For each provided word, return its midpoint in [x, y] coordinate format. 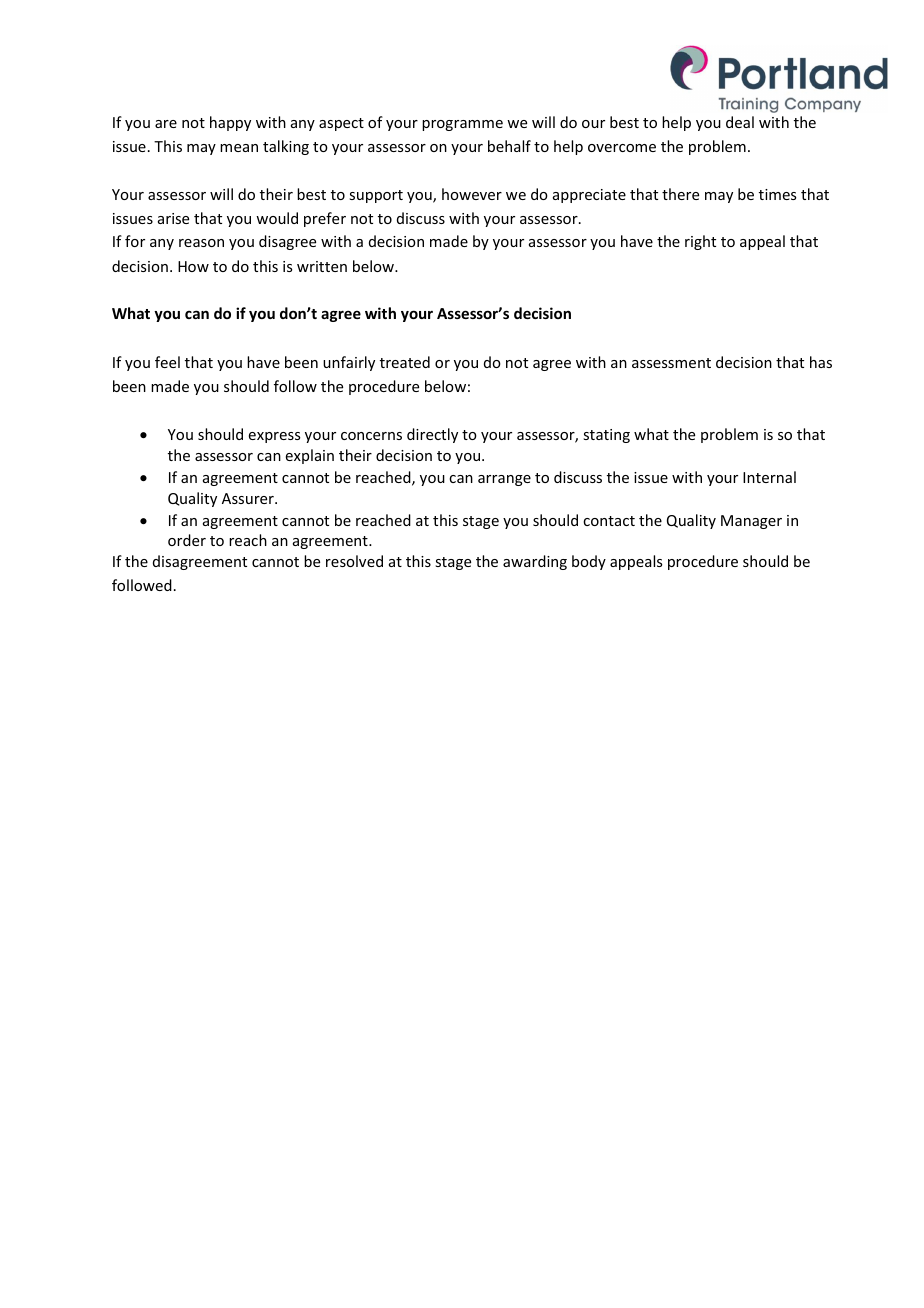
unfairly [349, 363]
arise [173, 218]
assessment [671, 363]
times [777, 194]
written [322, 266]
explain [310, 456]
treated [405, 362]
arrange [504, 480]
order [187, 540]
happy [230, 123]
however [472, 194]
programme [462, 125]
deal [740, 122]
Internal [769, 477]
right [700, 242]
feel [167, 362]
